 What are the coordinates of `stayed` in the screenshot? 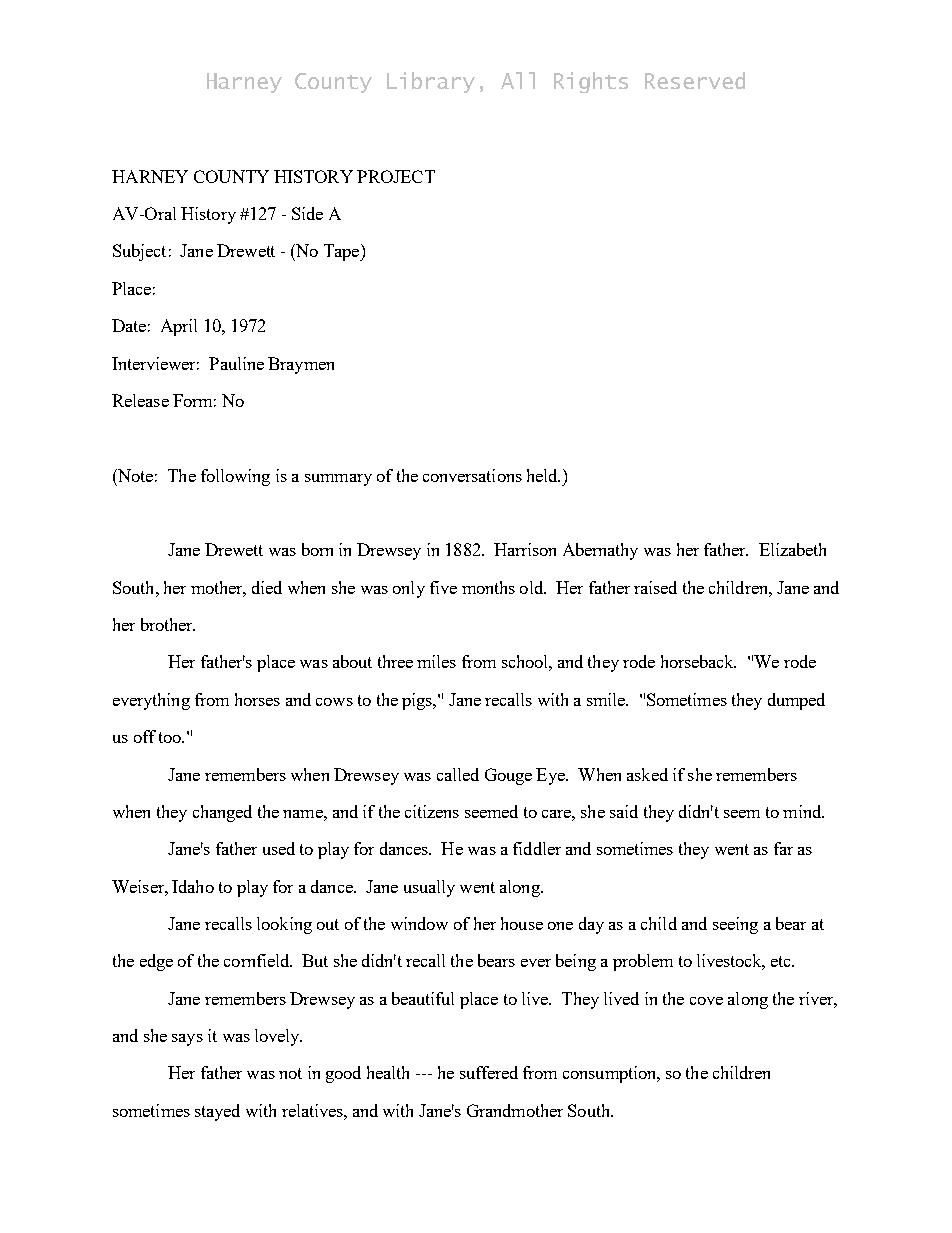 It's located at (217, 1112).
